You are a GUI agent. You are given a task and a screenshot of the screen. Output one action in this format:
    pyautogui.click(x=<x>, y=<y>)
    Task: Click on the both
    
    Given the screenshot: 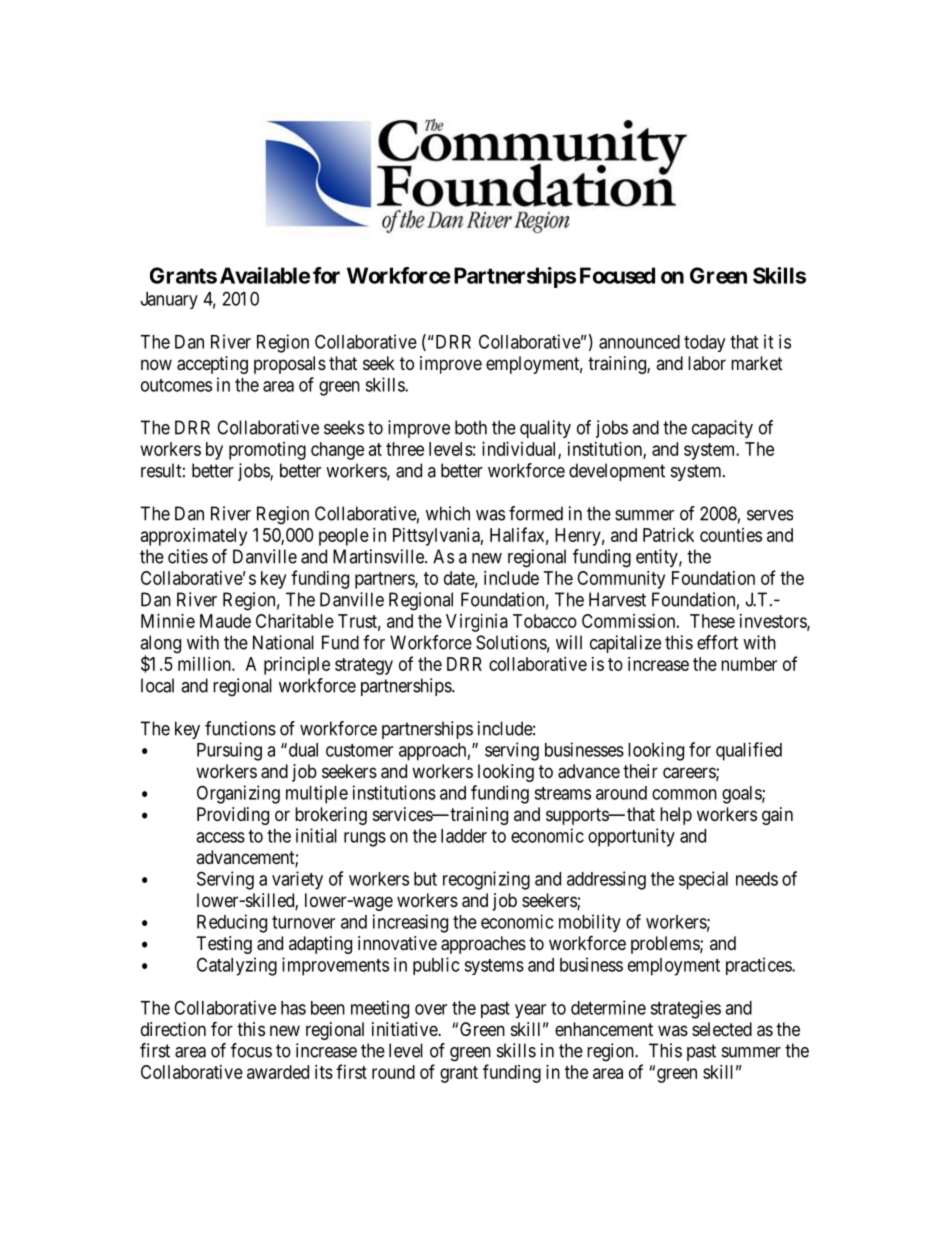 What is the action you would take?
    pyautogui.click(x=471, y=427)
